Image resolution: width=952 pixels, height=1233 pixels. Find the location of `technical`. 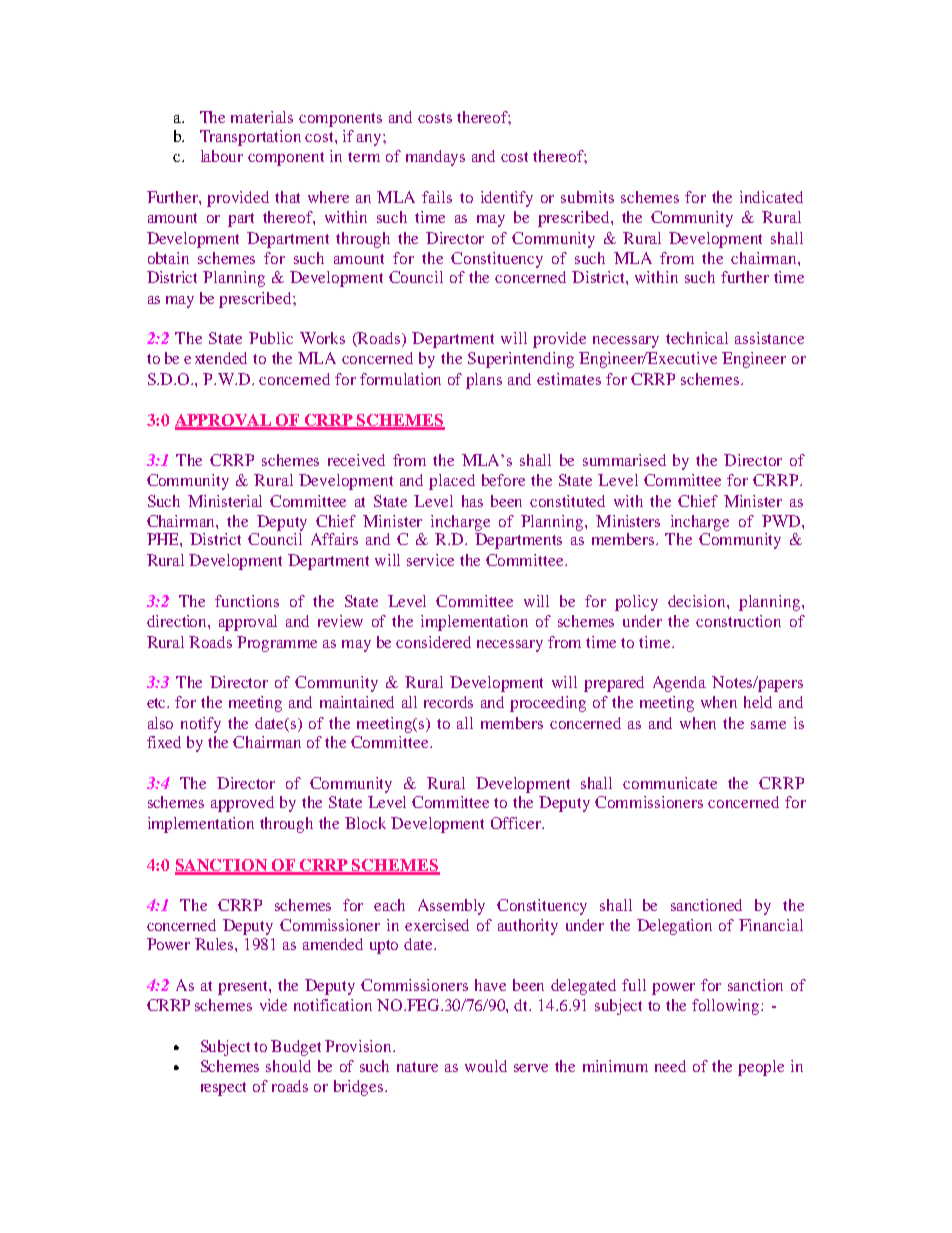

technical is located at coordinates (697, 338).
